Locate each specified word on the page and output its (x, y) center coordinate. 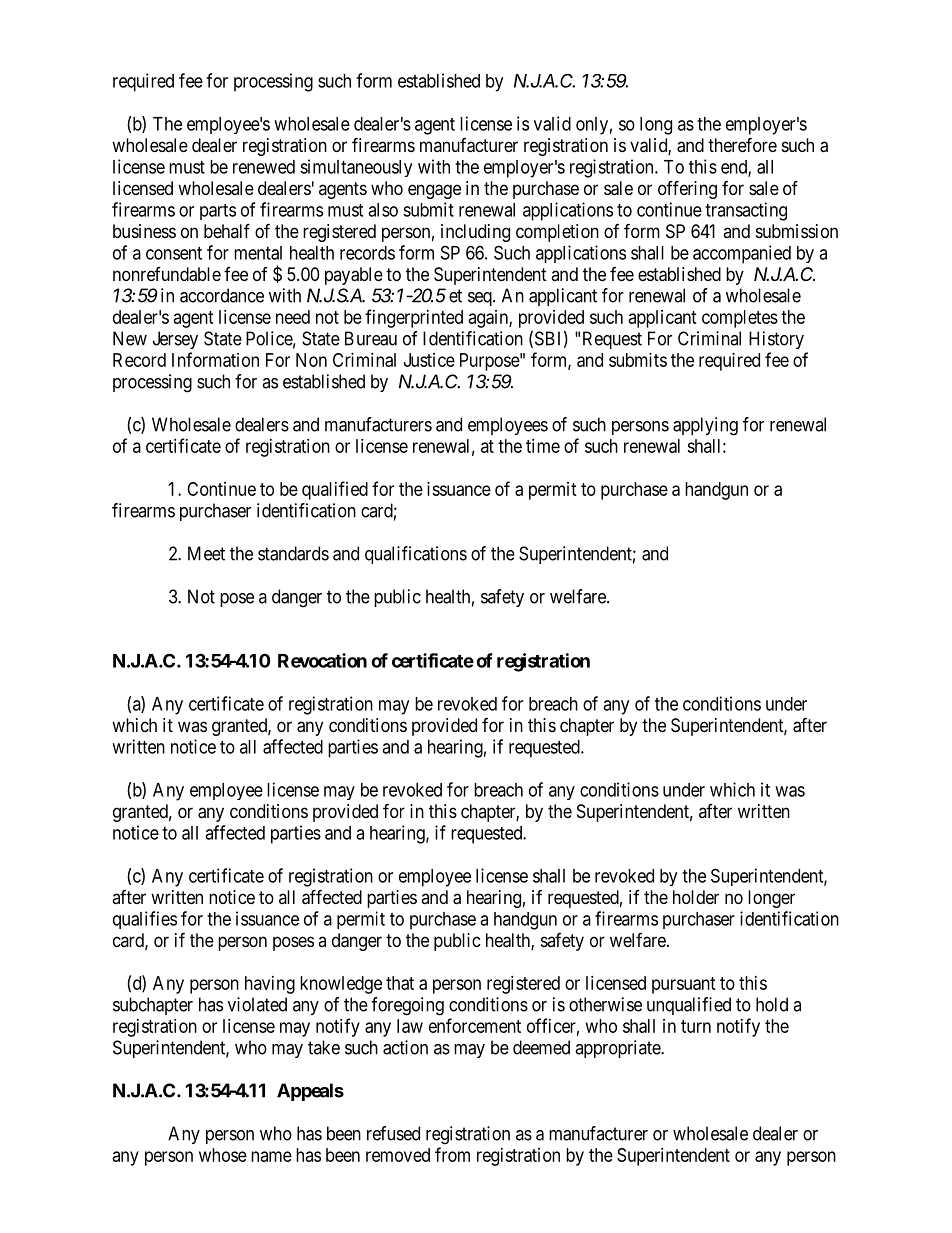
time (543, 446)
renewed (264, 167)
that (400, 983)
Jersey (175, 340)
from (452, 1154)
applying (705, 426)
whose (223, 1155)
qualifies (145, 920)
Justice (429, 360)
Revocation (322, 660)
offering (687, 189)
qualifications (416, 555)
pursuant (684, 985)
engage (434, 191)
